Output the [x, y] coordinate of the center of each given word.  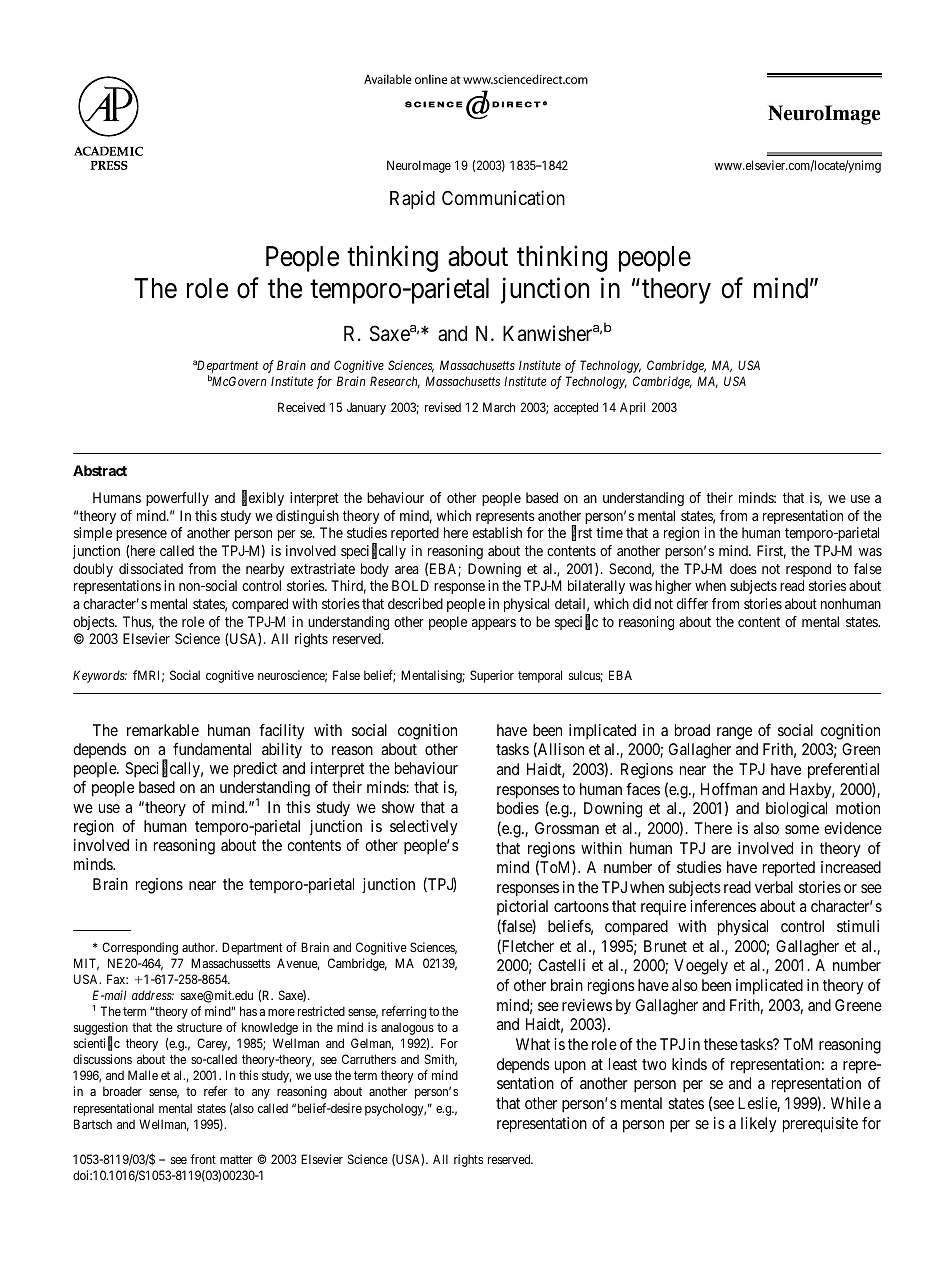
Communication [503, 197]
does [743, 568]
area [407, 570]
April [632, 408]
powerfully [177, 499]
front [203, 1159]
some [802, 829]
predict [255, 770]
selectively [423, 828]
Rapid [412, 199]
